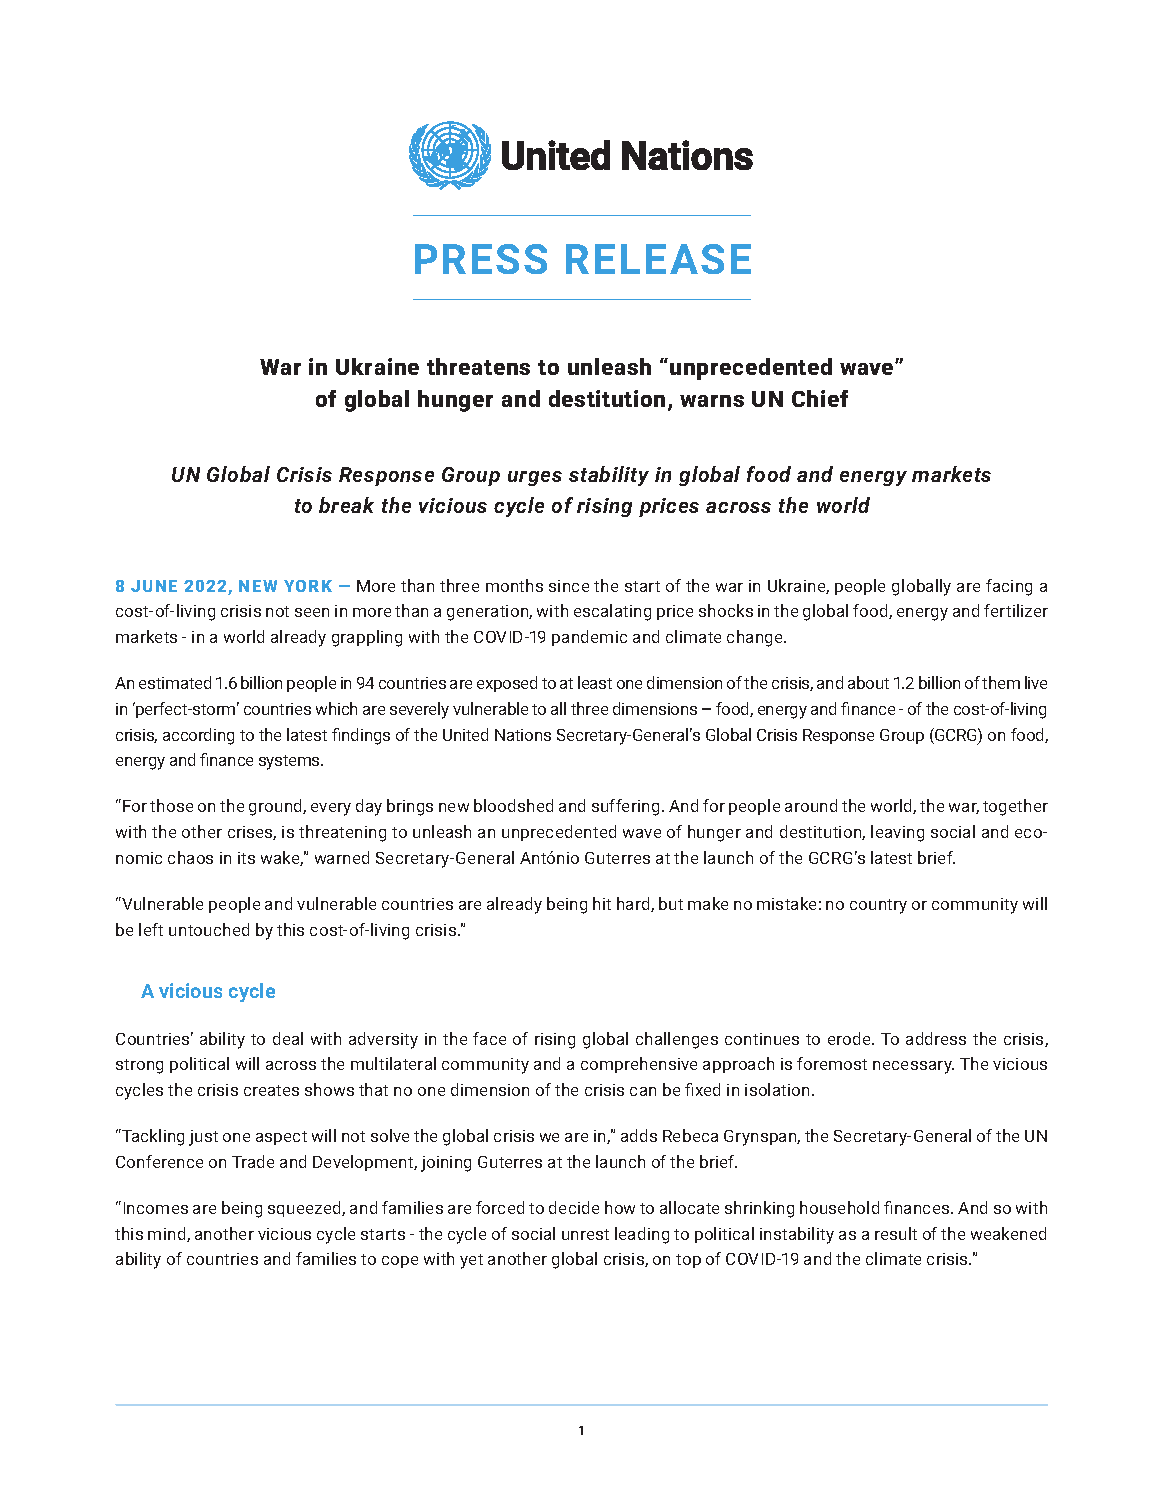  Describe the element at coordinates (1015, 807) in the screenshot. I see `together` at that location.
